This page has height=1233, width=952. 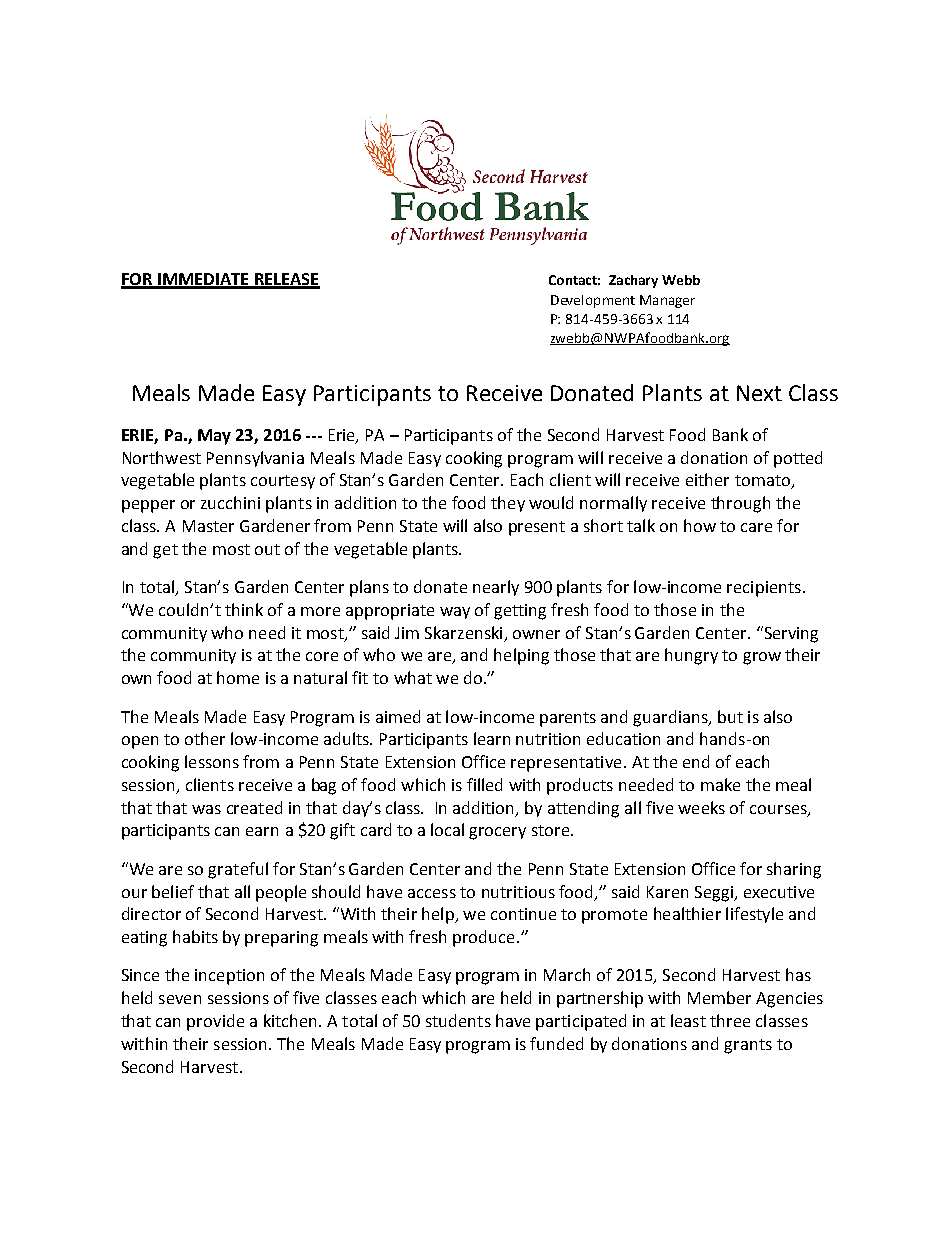 What do you see at coordinates (238, 870) in the page?
I see `grateful` at bounding box center [238, 870].
